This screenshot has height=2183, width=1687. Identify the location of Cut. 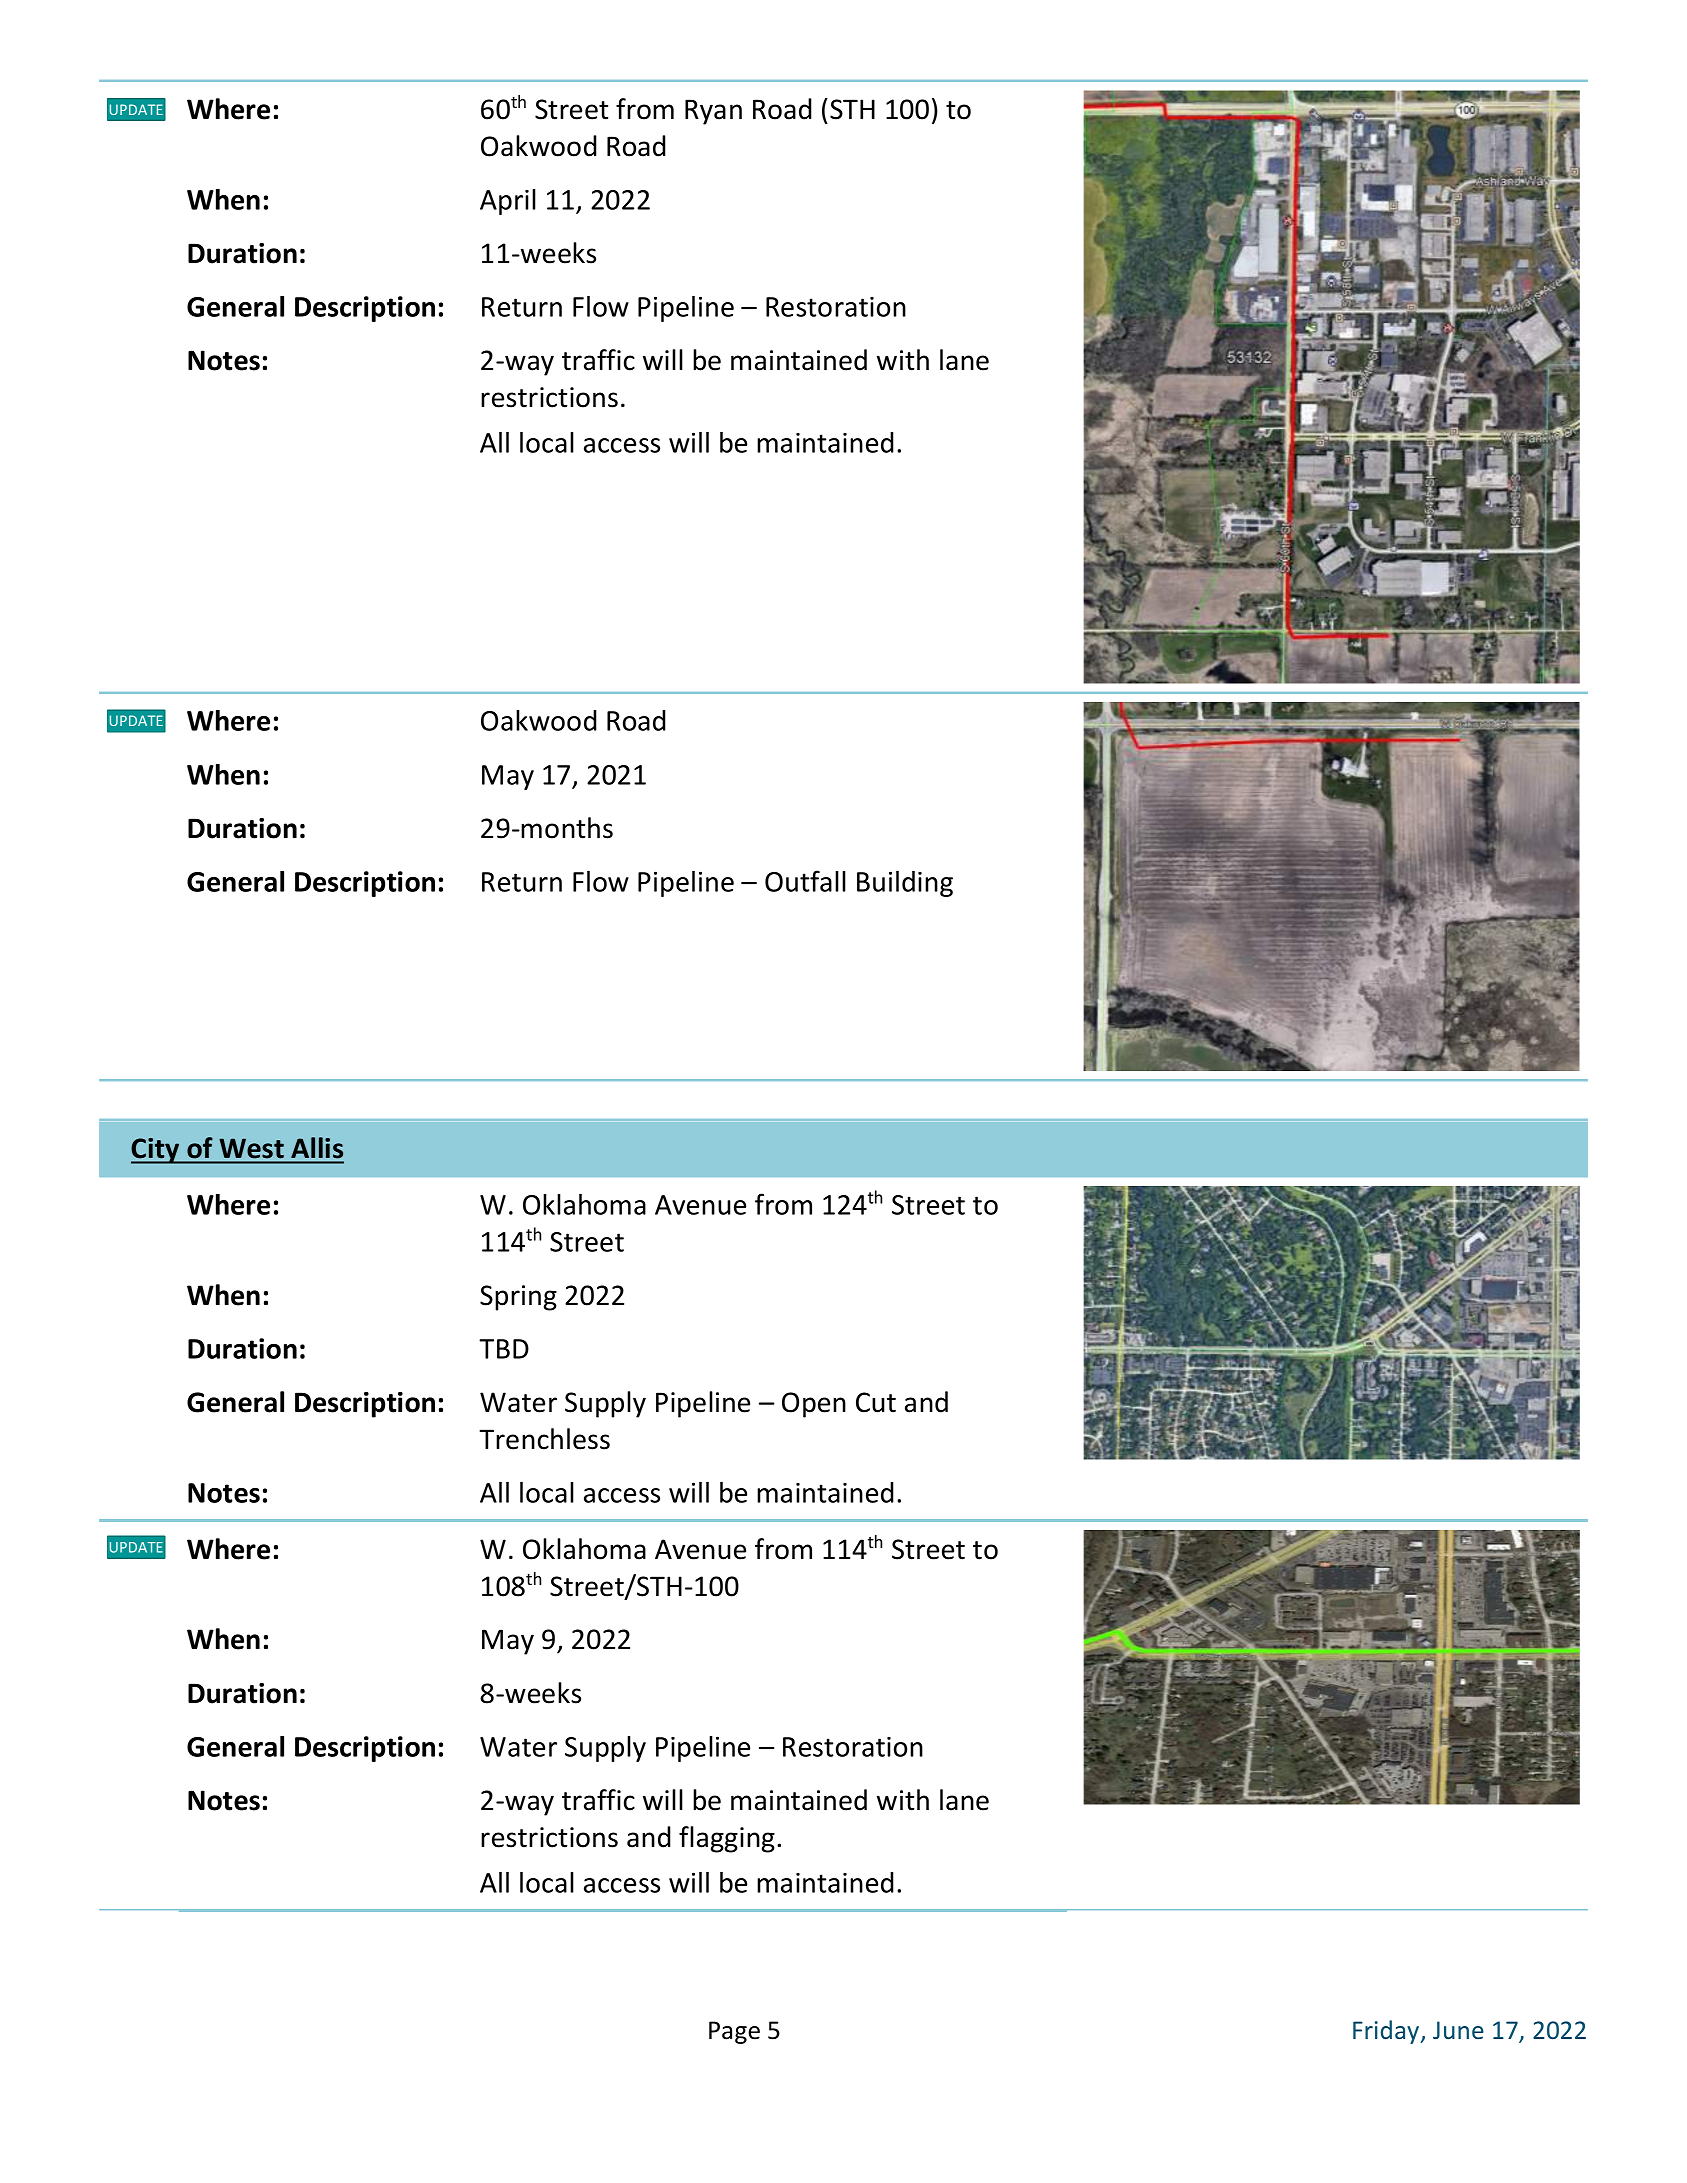
(876, 1402).
